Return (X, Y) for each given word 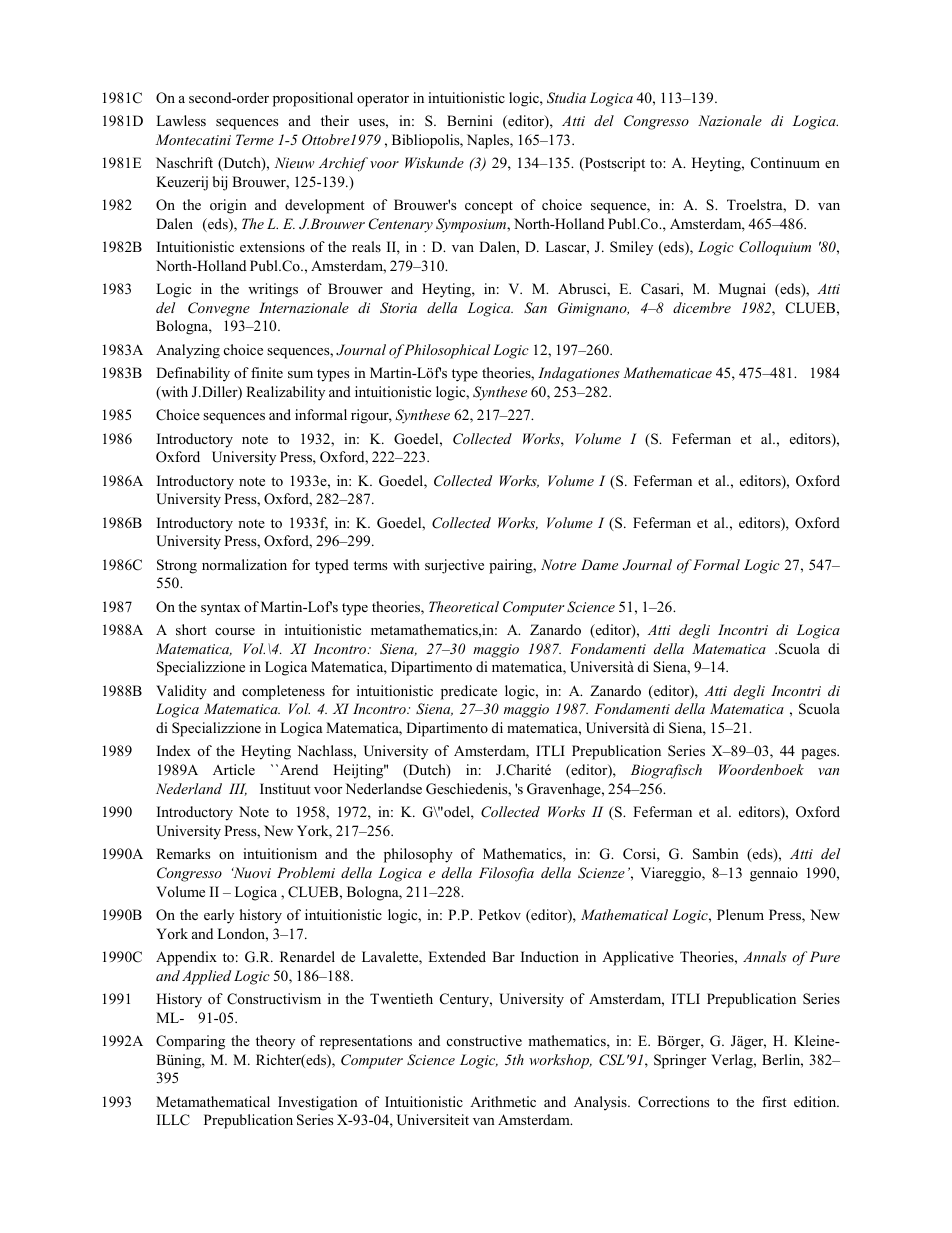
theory (275, 1042)
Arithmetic (503, 1101)
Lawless (181, 120)
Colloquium (775, 248)
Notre (558, 564)
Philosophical (447, 351)
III (238, 789)
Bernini (470, 120)
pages (820, 754)
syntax (221, 609)
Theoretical (464, 606)
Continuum (785, 163)
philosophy (418, 855)
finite (267, 372)
